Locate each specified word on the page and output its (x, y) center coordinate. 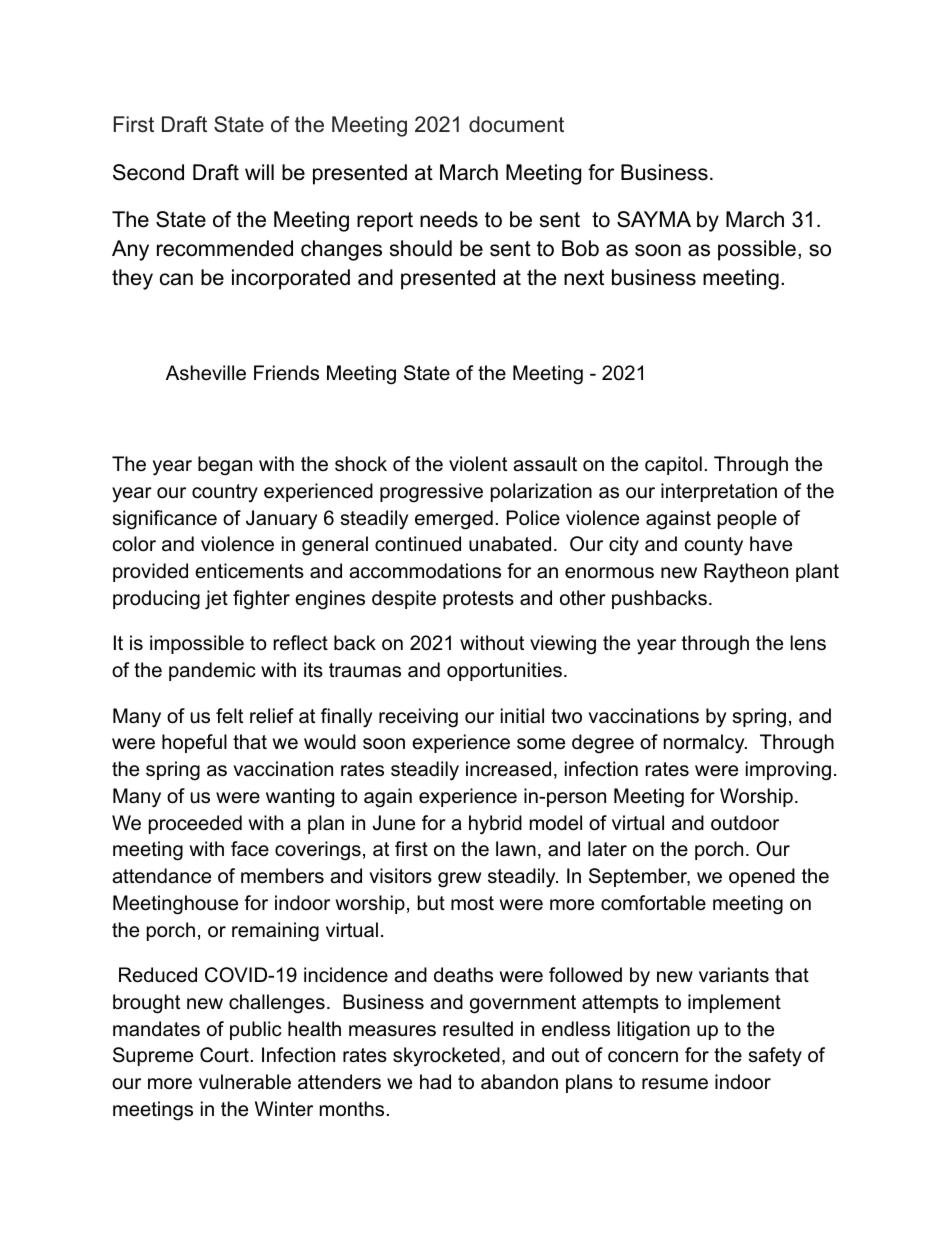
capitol (673, 465)
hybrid (495, 825)
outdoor (745, 823)
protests (478, 600)
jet (216, 600)
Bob (580, 248)
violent (478, 464)
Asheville (206, 373)
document (516, 124)
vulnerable (245, 1082)
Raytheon (746, 573)
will (259, 172)
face (250, 849)
